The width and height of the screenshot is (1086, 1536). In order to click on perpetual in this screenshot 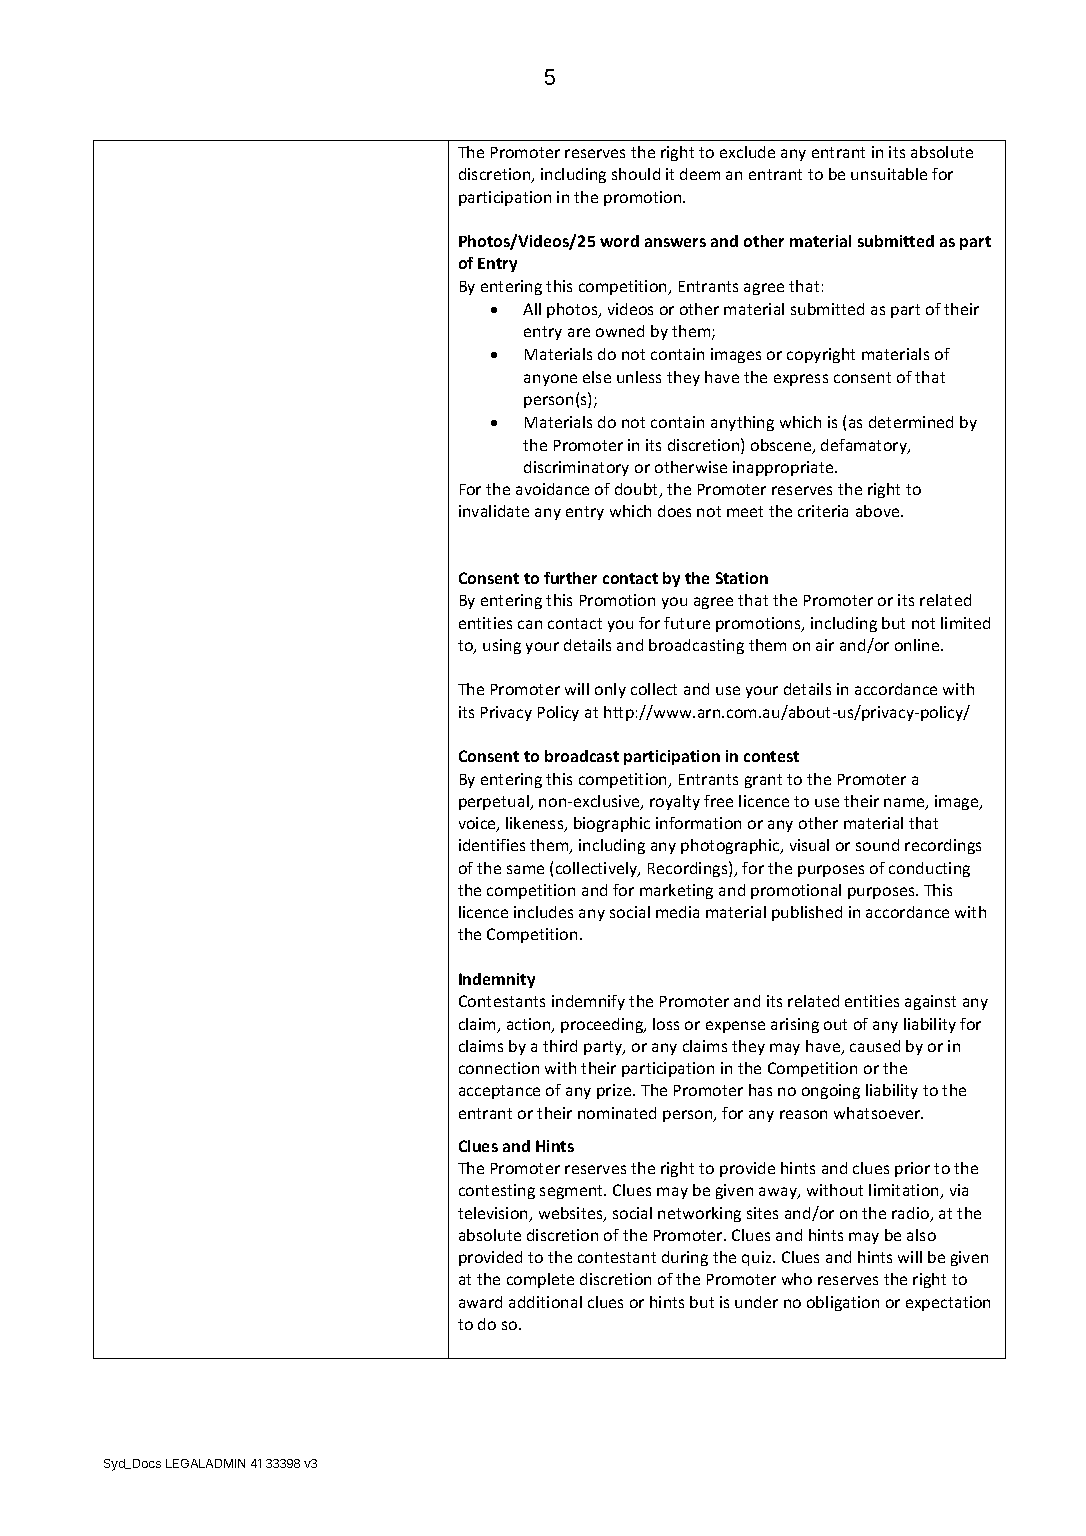, I will do `click(495, 802)`.
